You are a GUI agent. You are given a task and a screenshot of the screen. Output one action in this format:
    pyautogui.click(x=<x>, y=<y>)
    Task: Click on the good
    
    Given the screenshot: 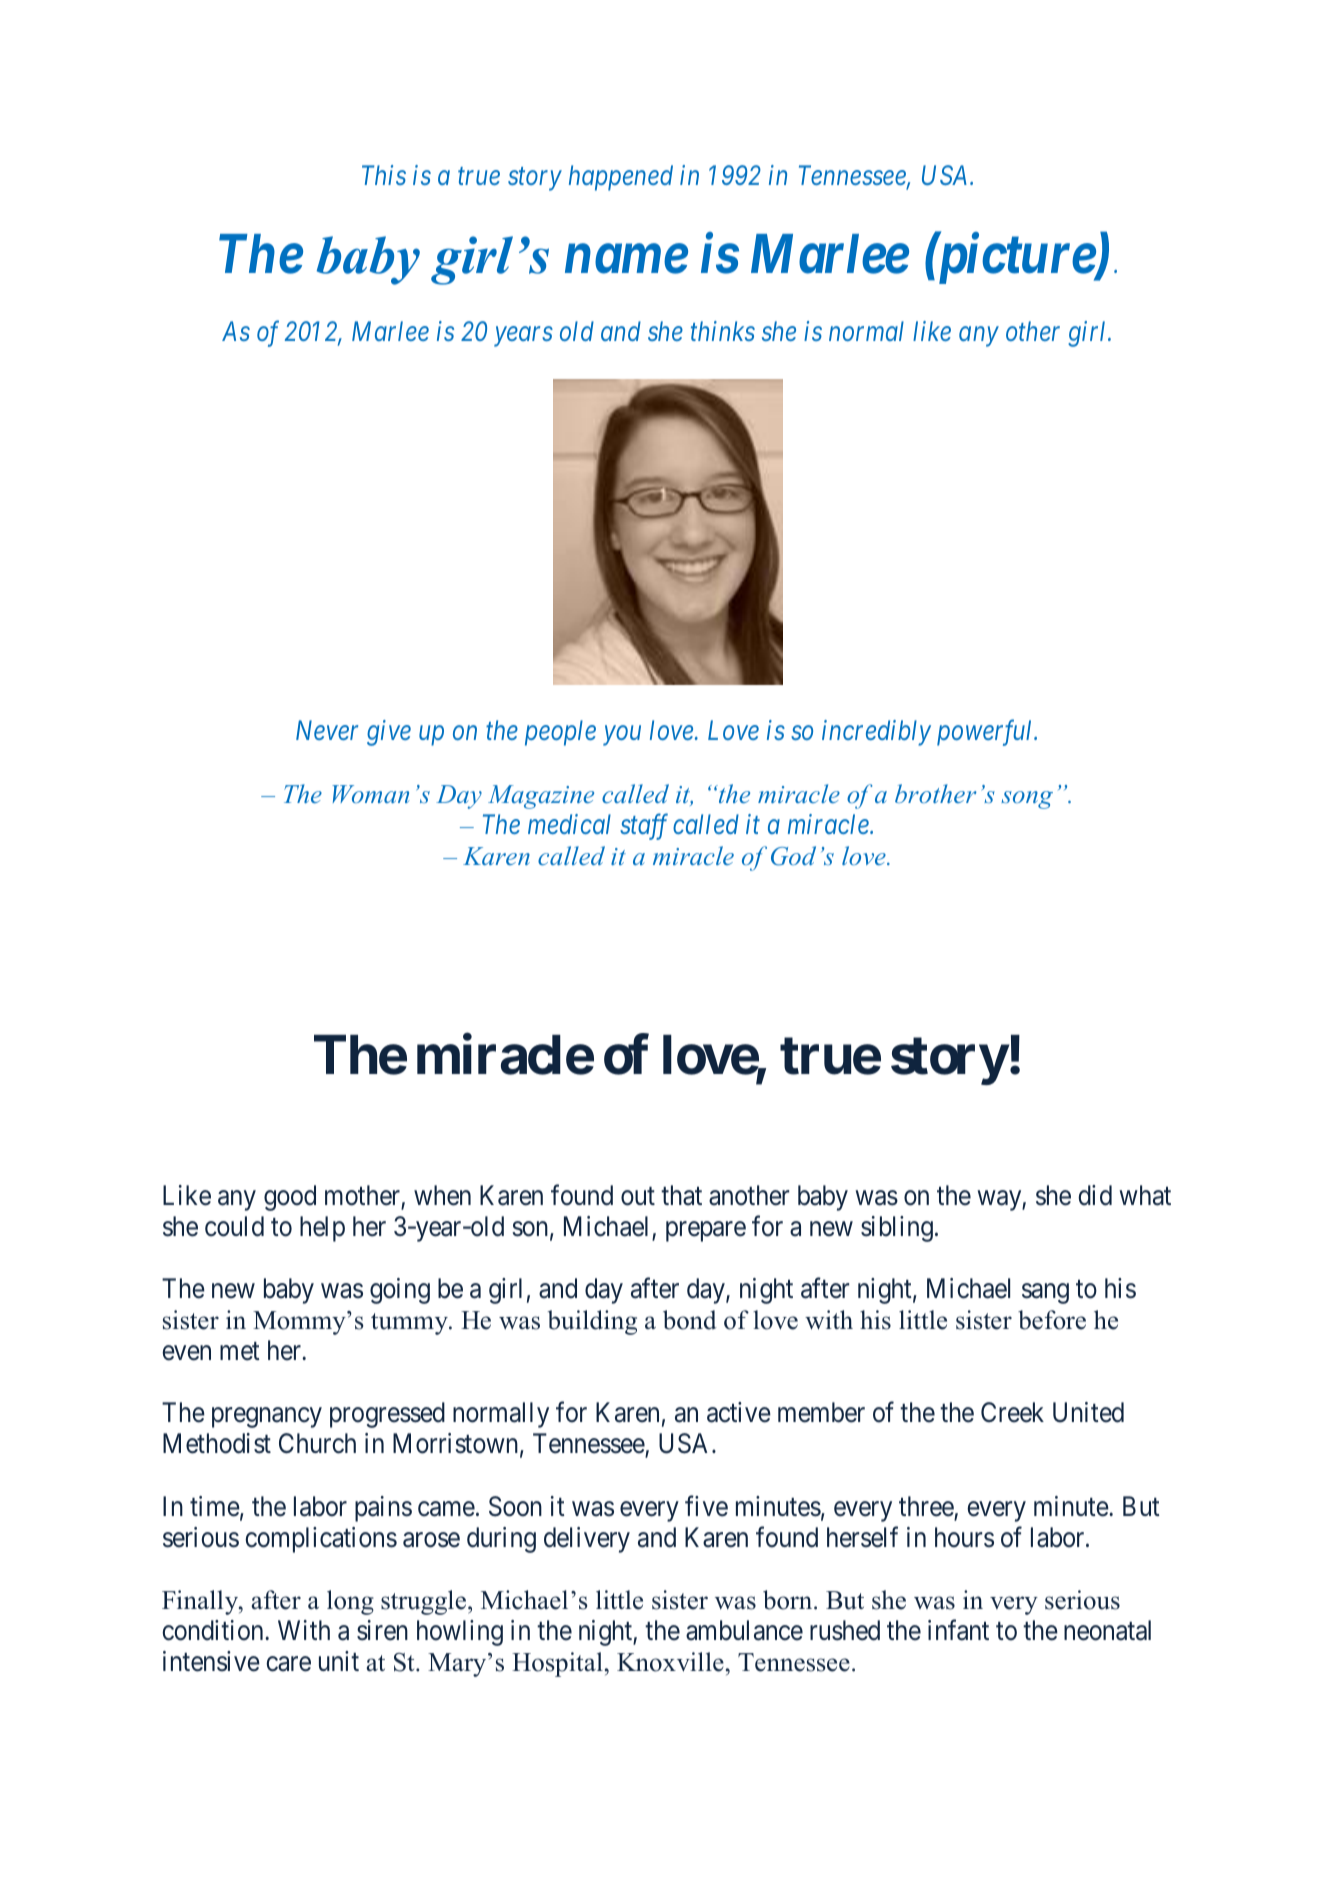 What is the action you would take?
    pyautogui.click(x=290, y=1198)
